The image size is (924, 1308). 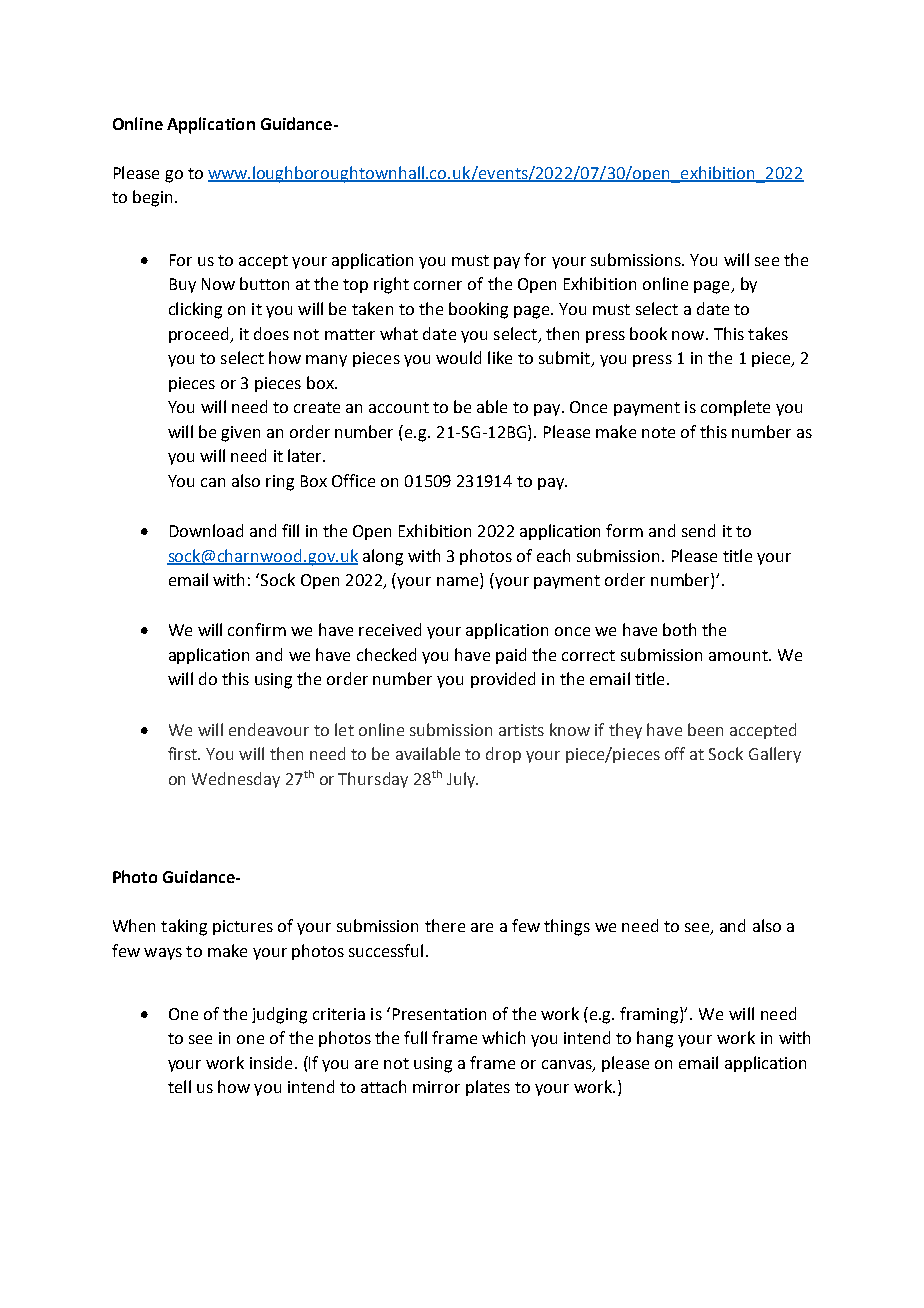 I want to click on corner, so click(x=438, y=285).
